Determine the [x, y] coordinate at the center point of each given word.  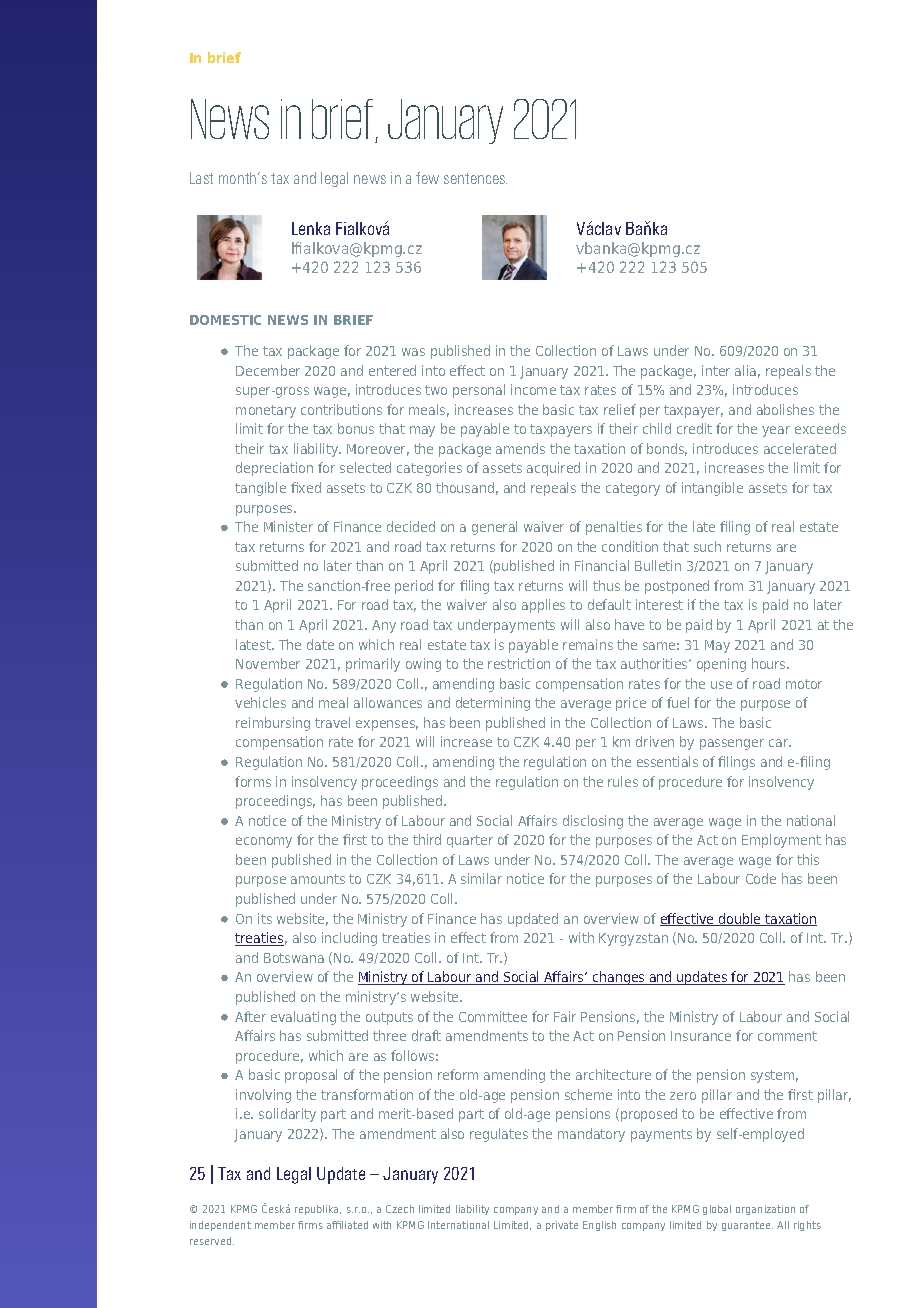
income [533, 389]
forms [253, 781]
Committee [493, 1016]
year [776, 431]
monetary [266, 411]
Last [201, 178]
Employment [781, 841]
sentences [475, 178]
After [250, 1016]
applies [543, 606]
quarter [470, 841]
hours [770, 663]
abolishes [785, 409]
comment [787, 1036]
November [268, 663]
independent [220, 1226]
